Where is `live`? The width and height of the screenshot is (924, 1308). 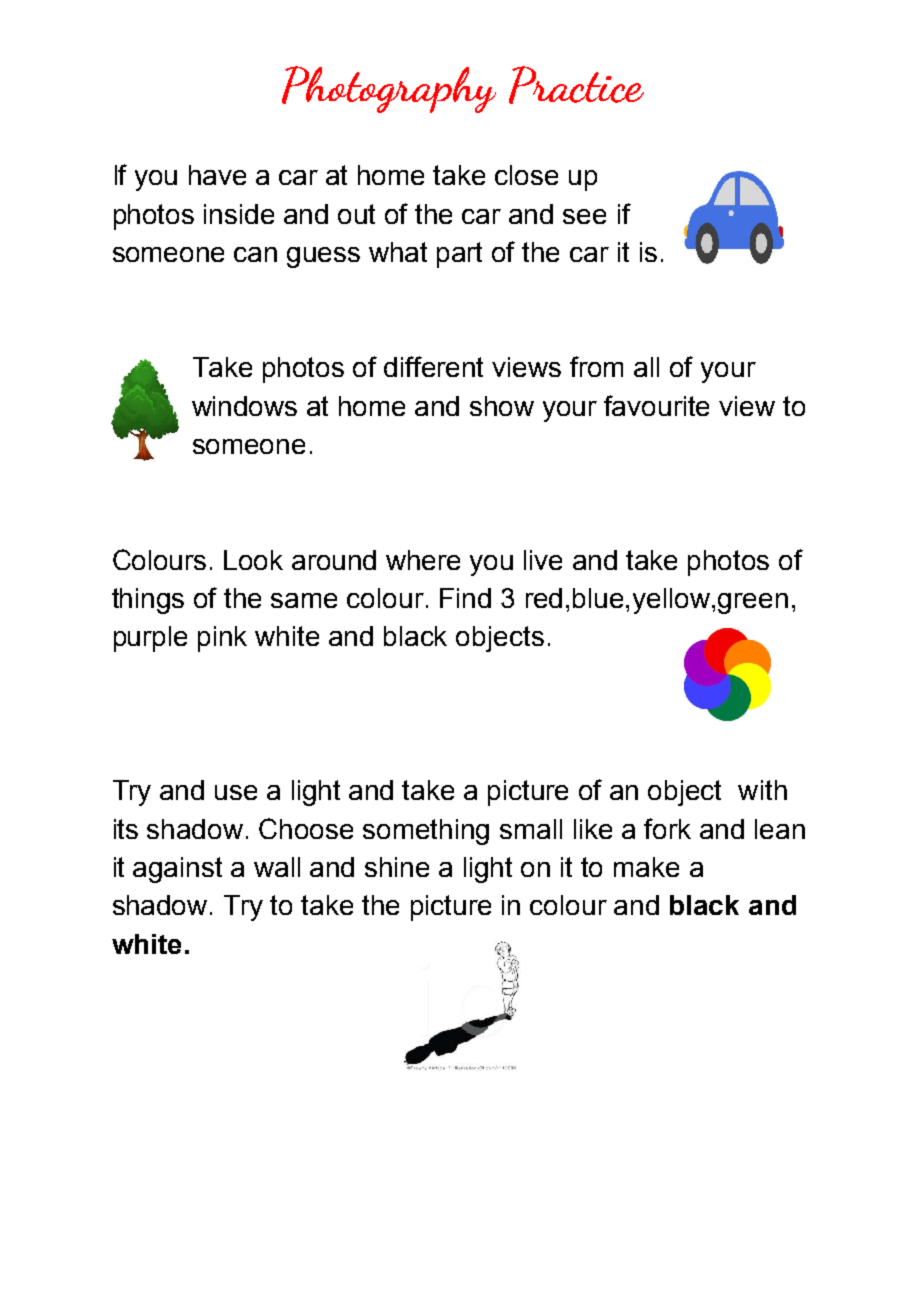 live is located at coordinates (543, 560).
